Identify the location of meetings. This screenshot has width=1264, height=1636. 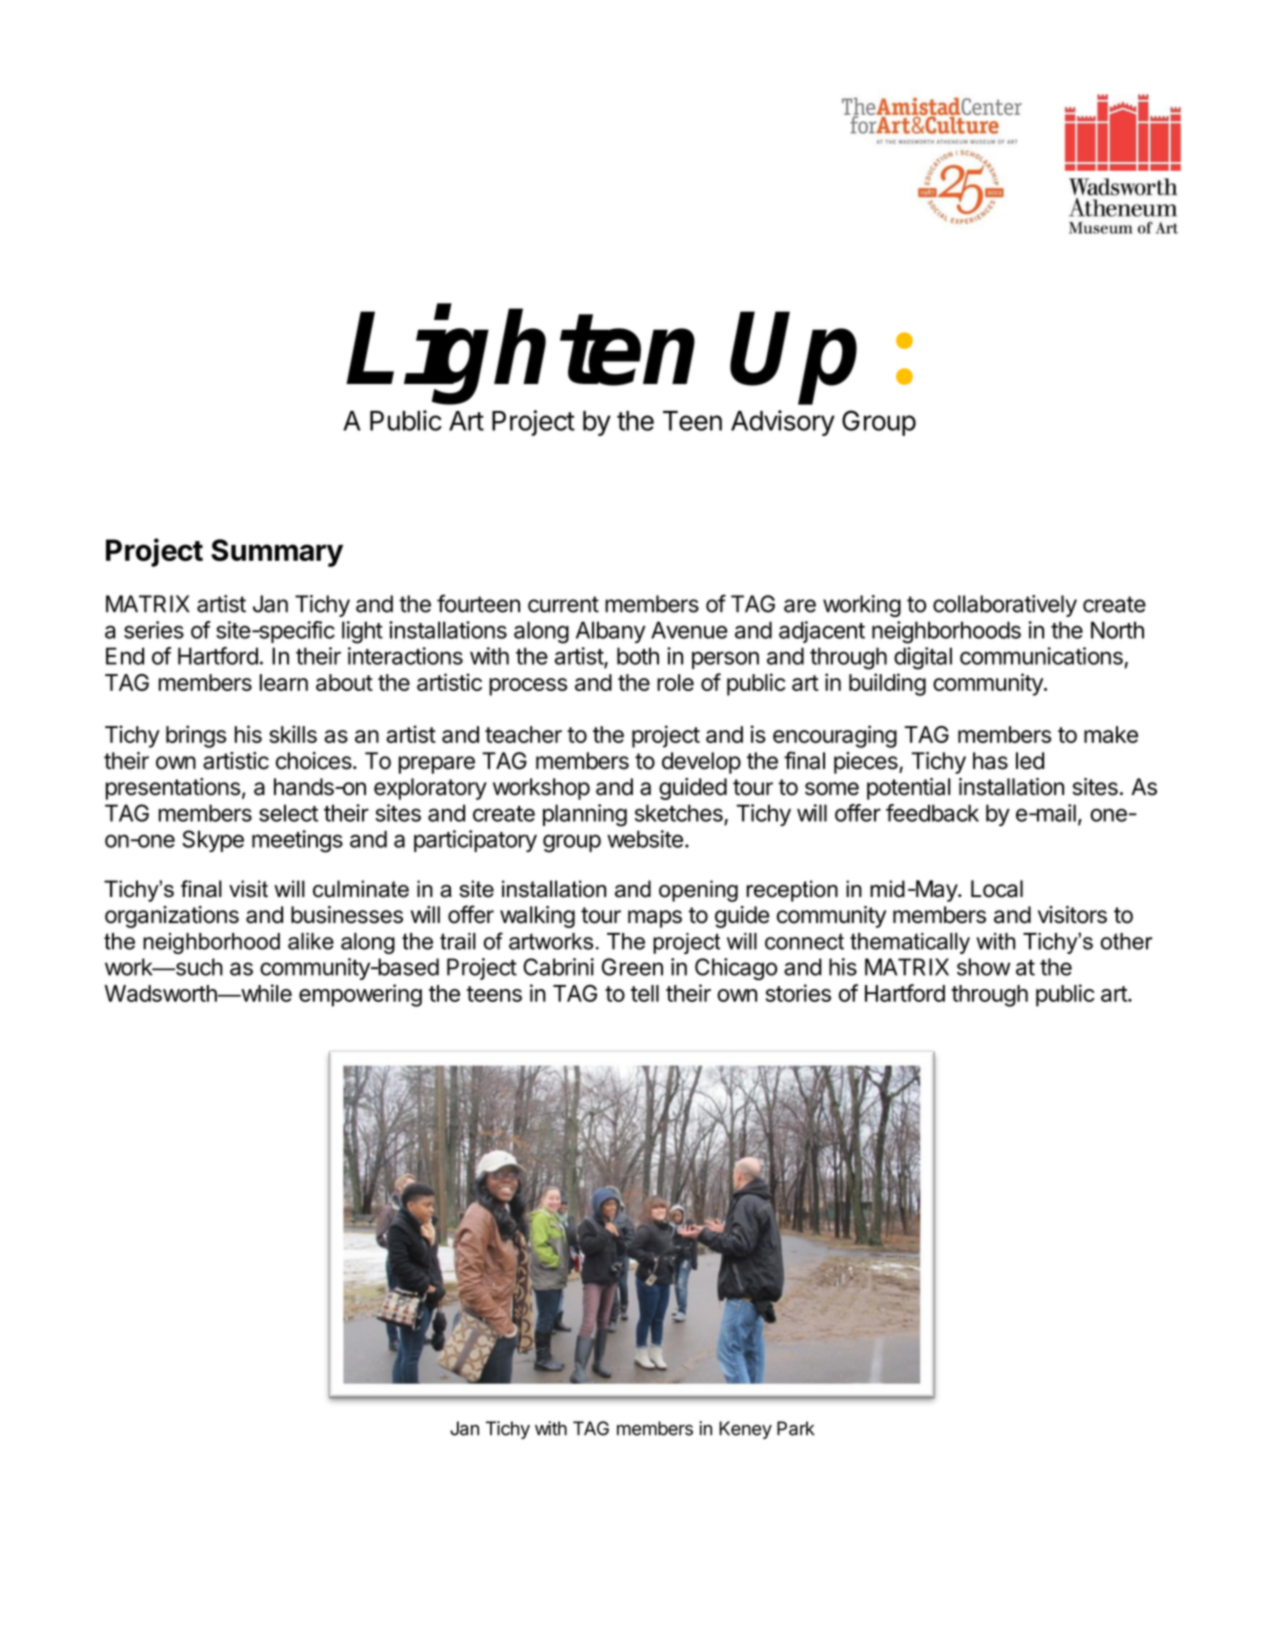
(297, 841).
